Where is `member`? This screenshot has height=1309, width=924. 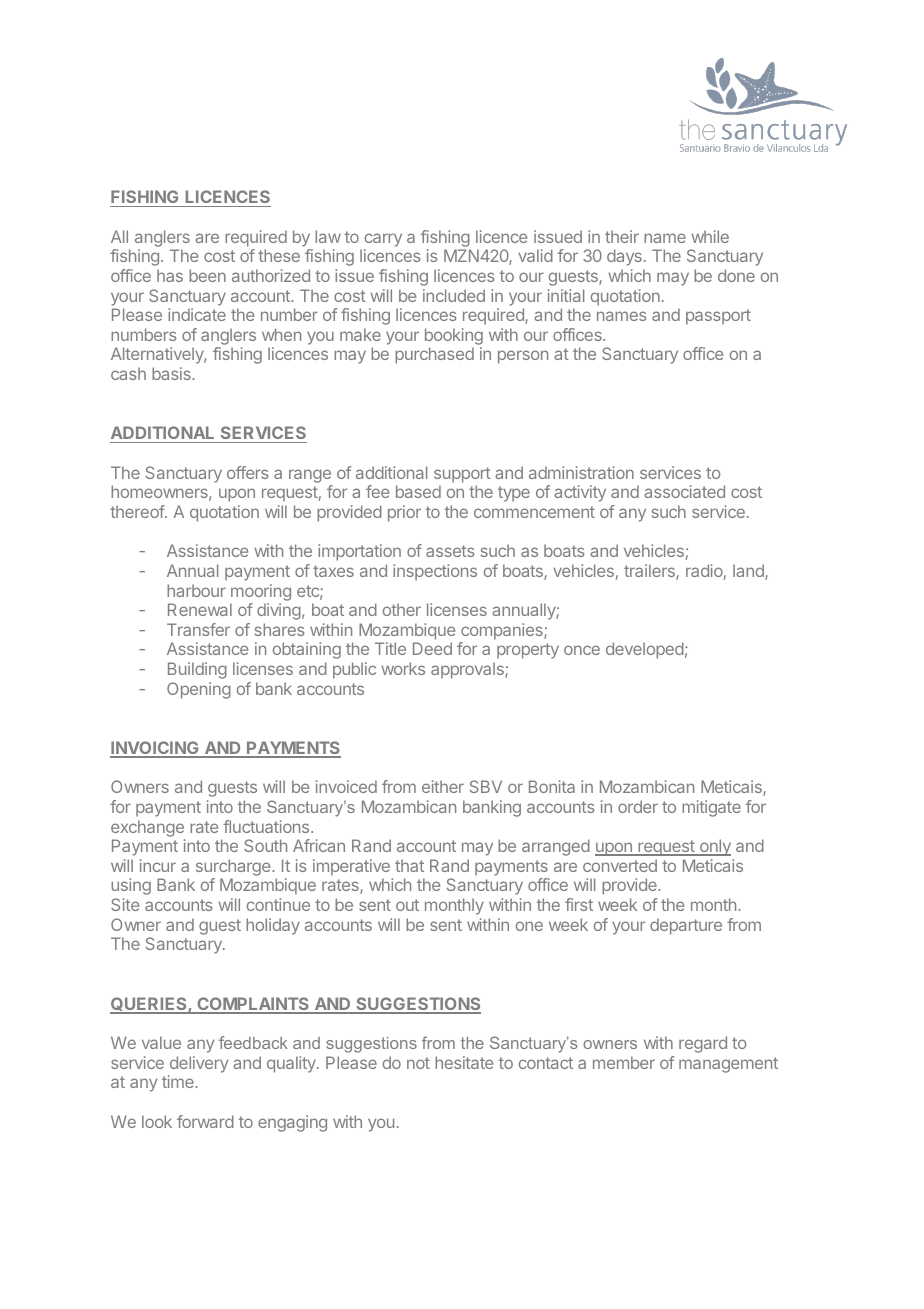 member is located at coordinates (624, 1062).
